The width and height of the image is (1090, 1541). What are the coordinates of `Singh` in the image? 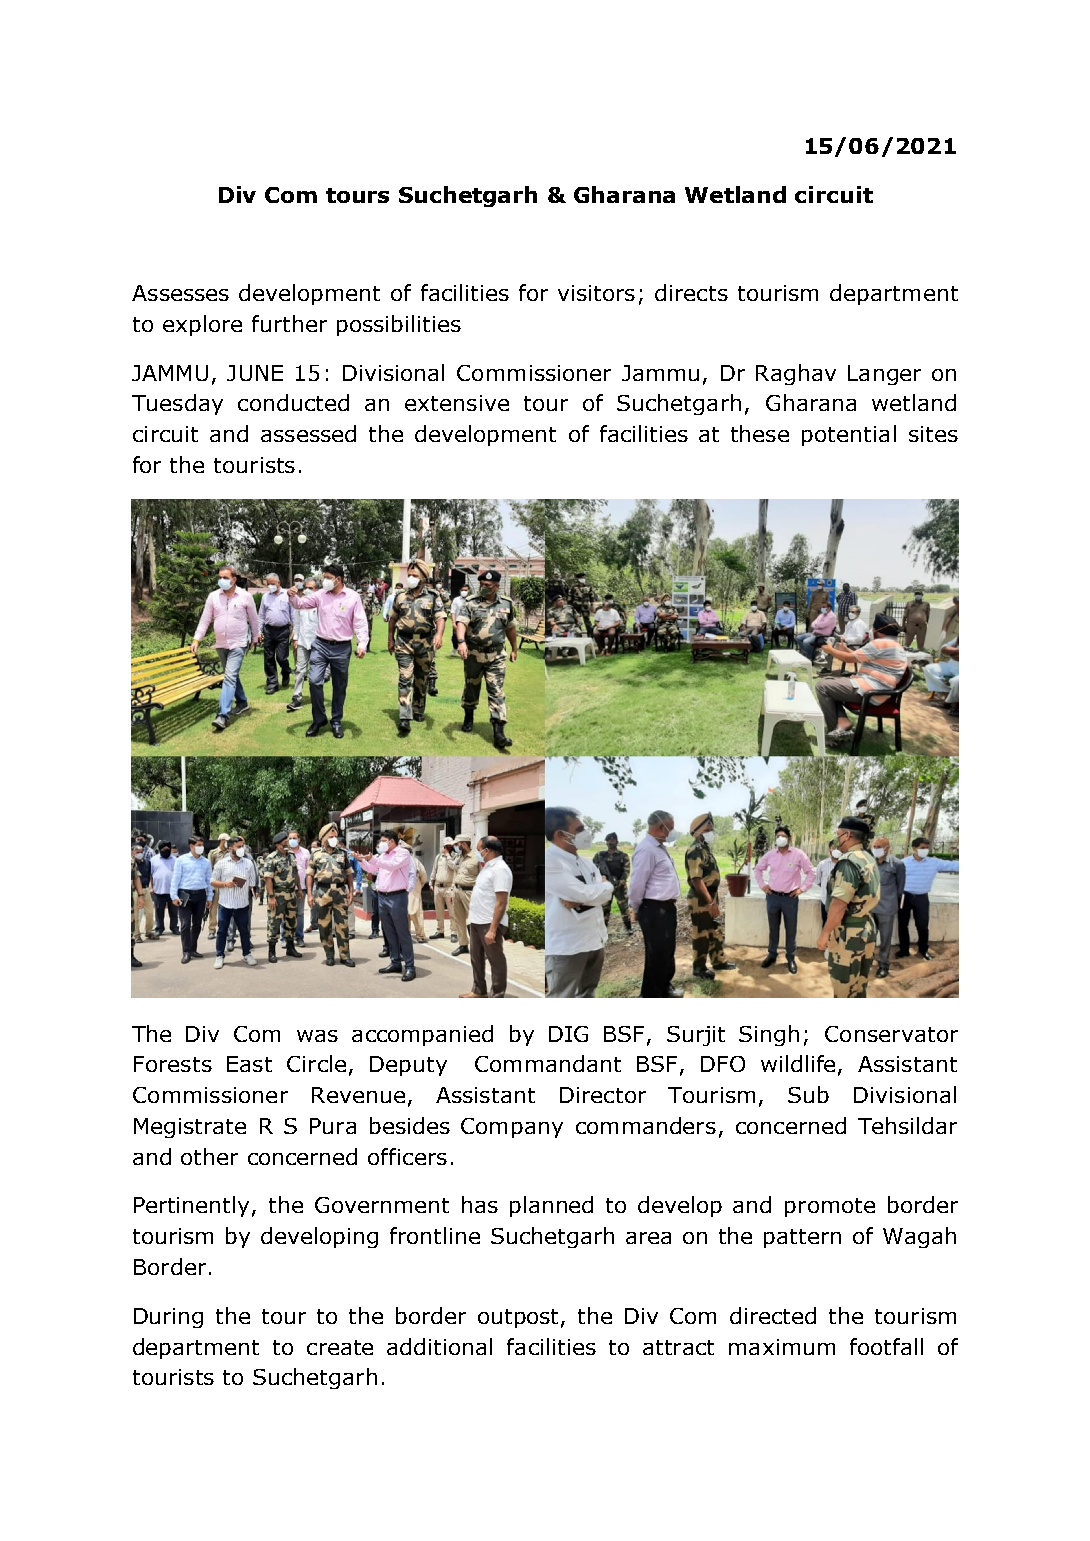 It's located at (769, 1035).
